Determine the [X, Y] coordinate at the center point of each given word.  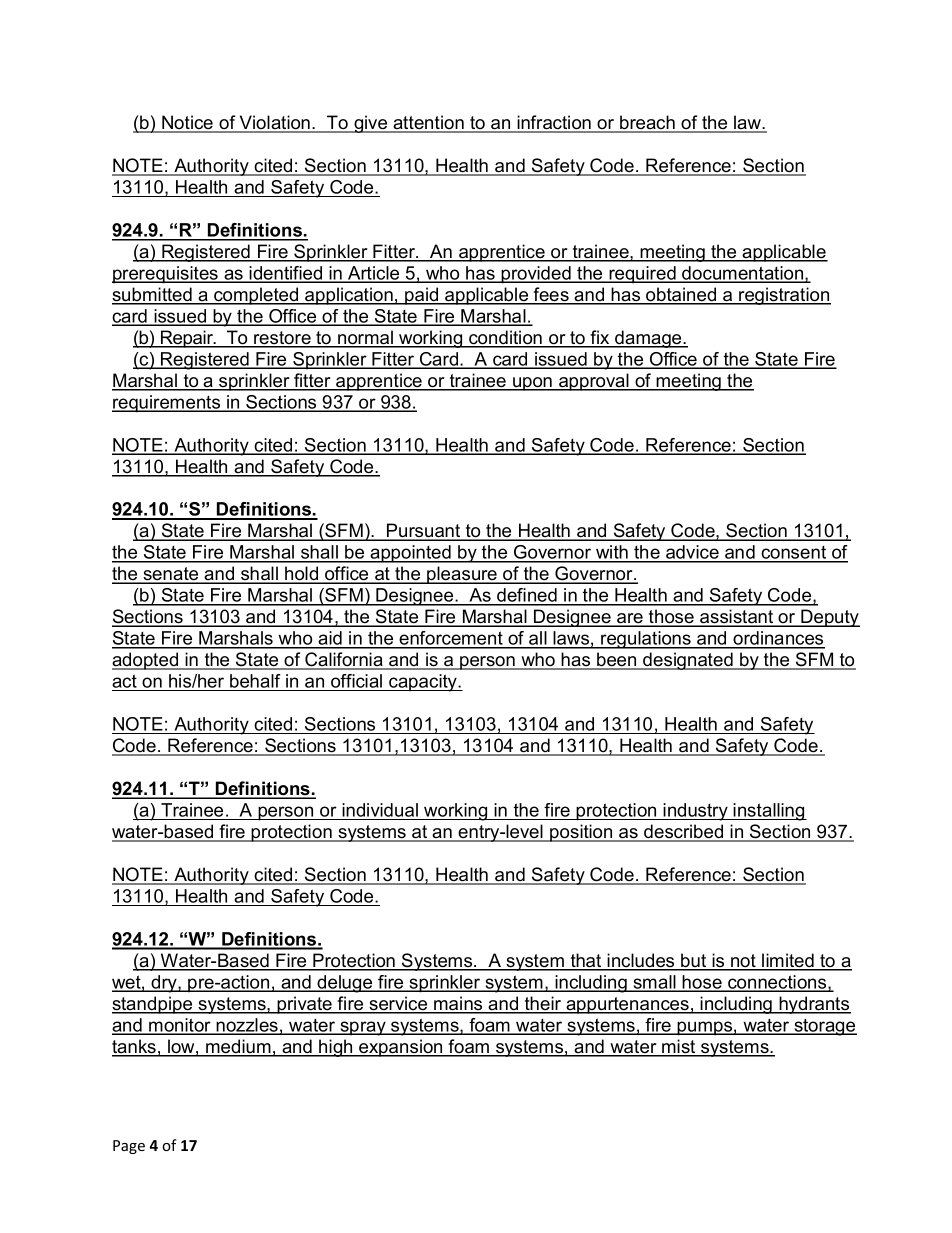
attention [428, 123]
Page [129, 1147]
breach [647, 123]
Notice [188, 123]
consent [794, 554]
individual [380, 810]
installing [769, 812]
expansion [401, 1048]
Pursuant [424, 531]
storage [824, 1027]
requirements [167, 404]
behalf [255, 682]
